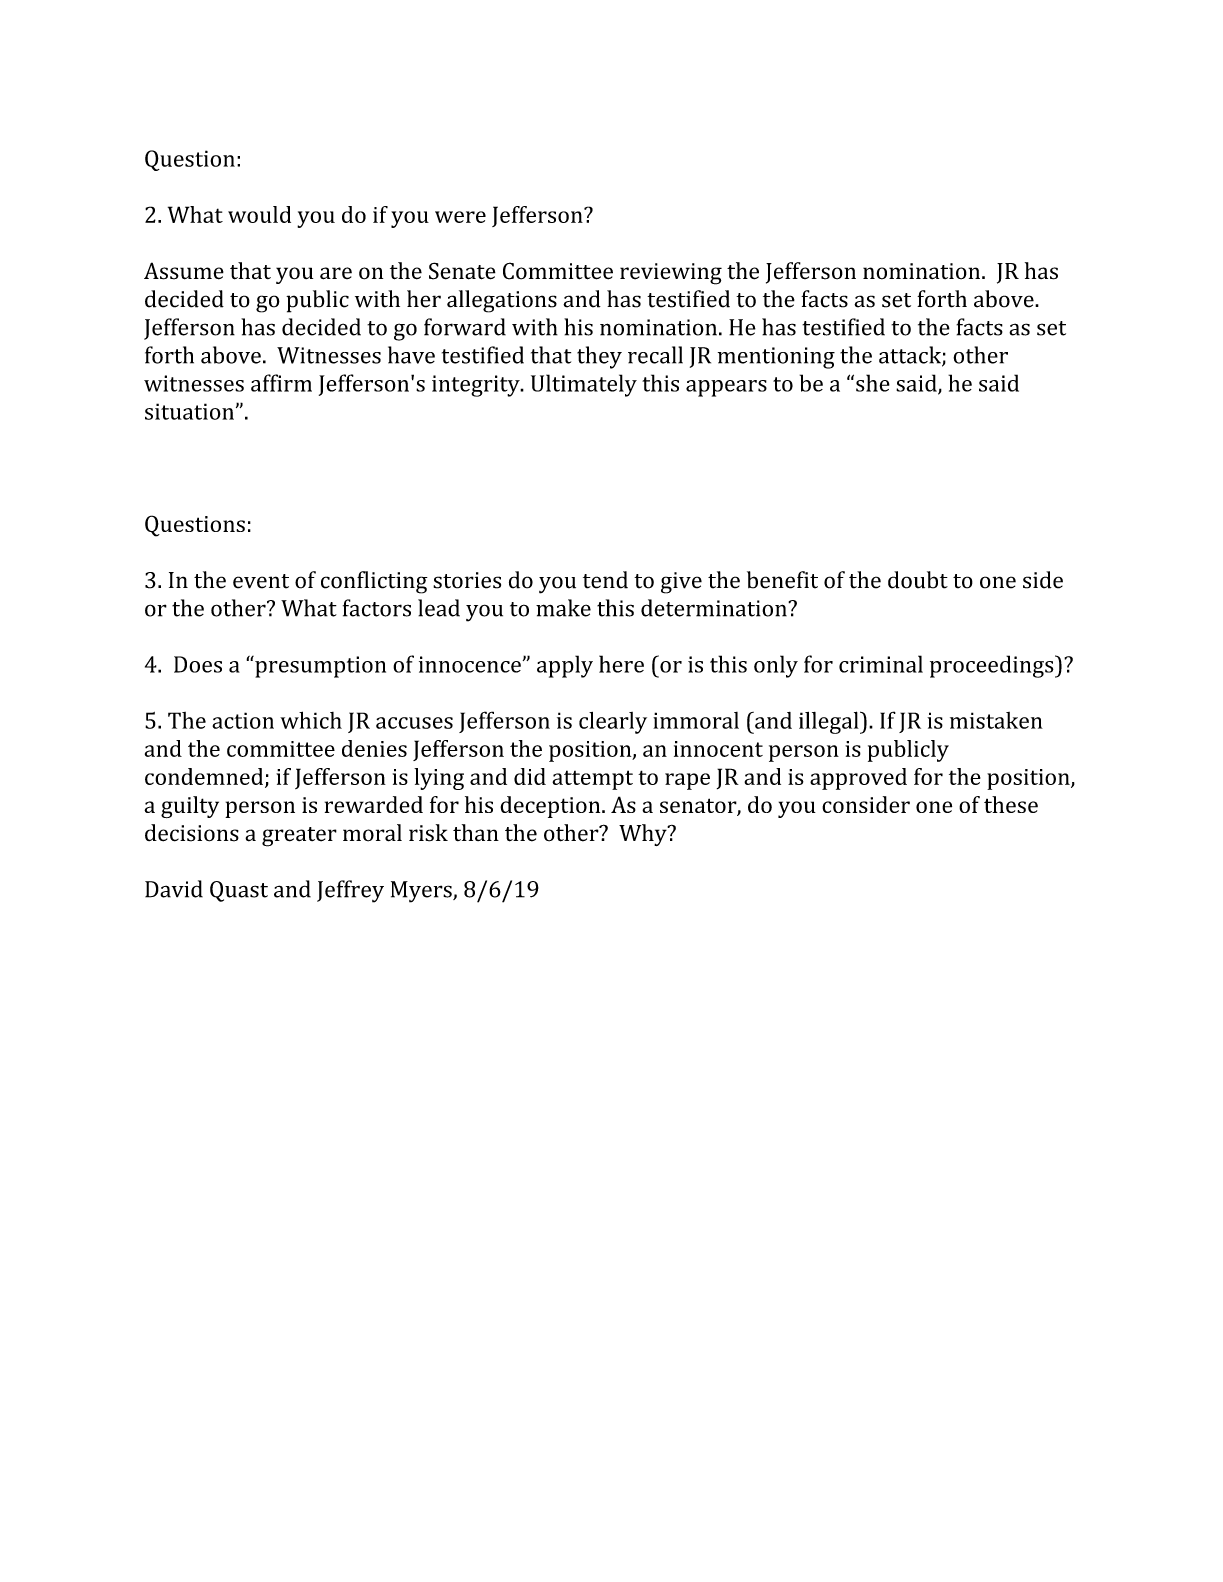 This screenshot has width=1223, height=1582. I want to click on tend, so click(605, 580).
